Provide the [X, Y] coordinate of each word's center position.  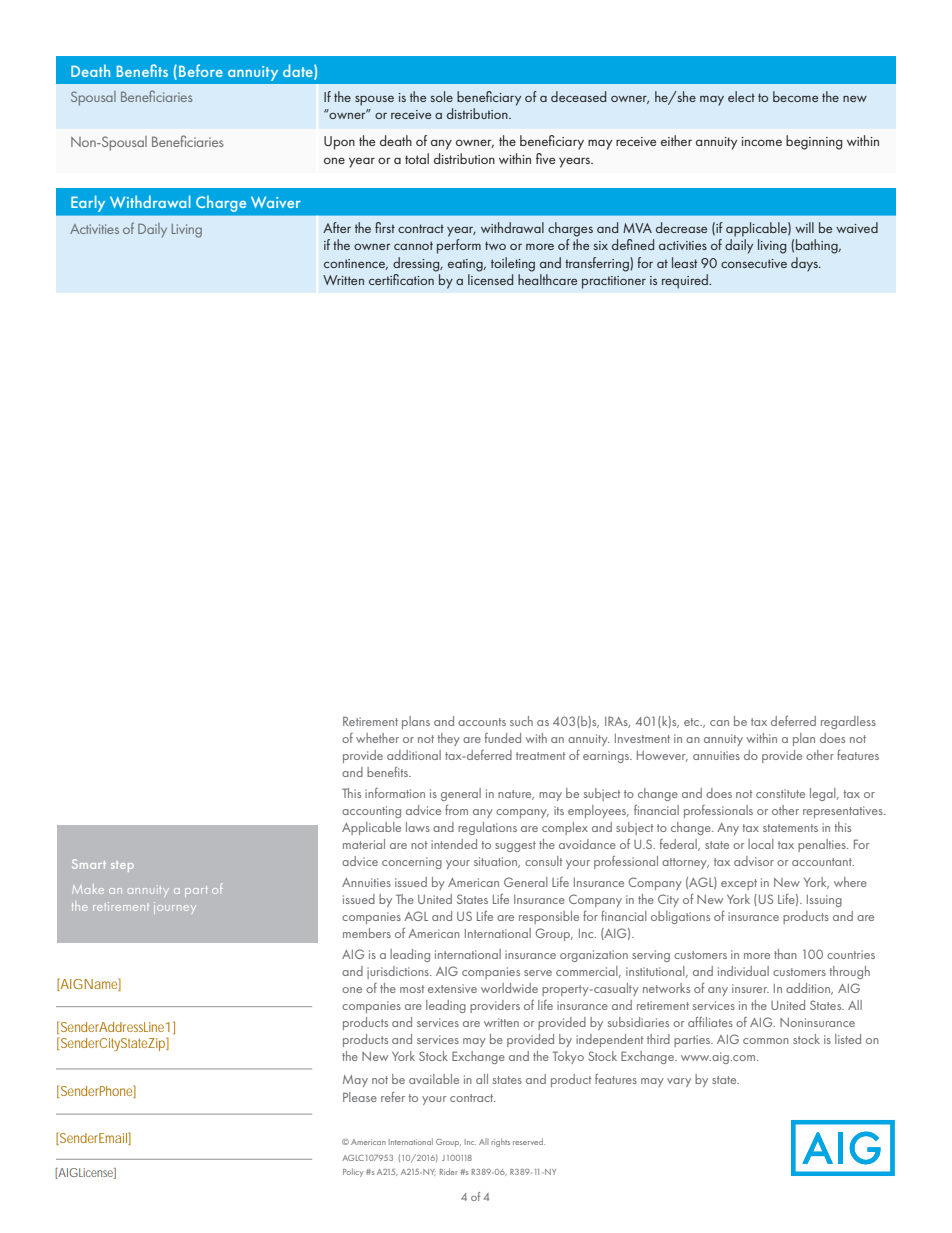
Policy [353, 1172]
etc [693, 722]
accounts [482, 722]
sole [442, 96]
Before [201, 70]
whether [377, 738]
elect [741, 96]
